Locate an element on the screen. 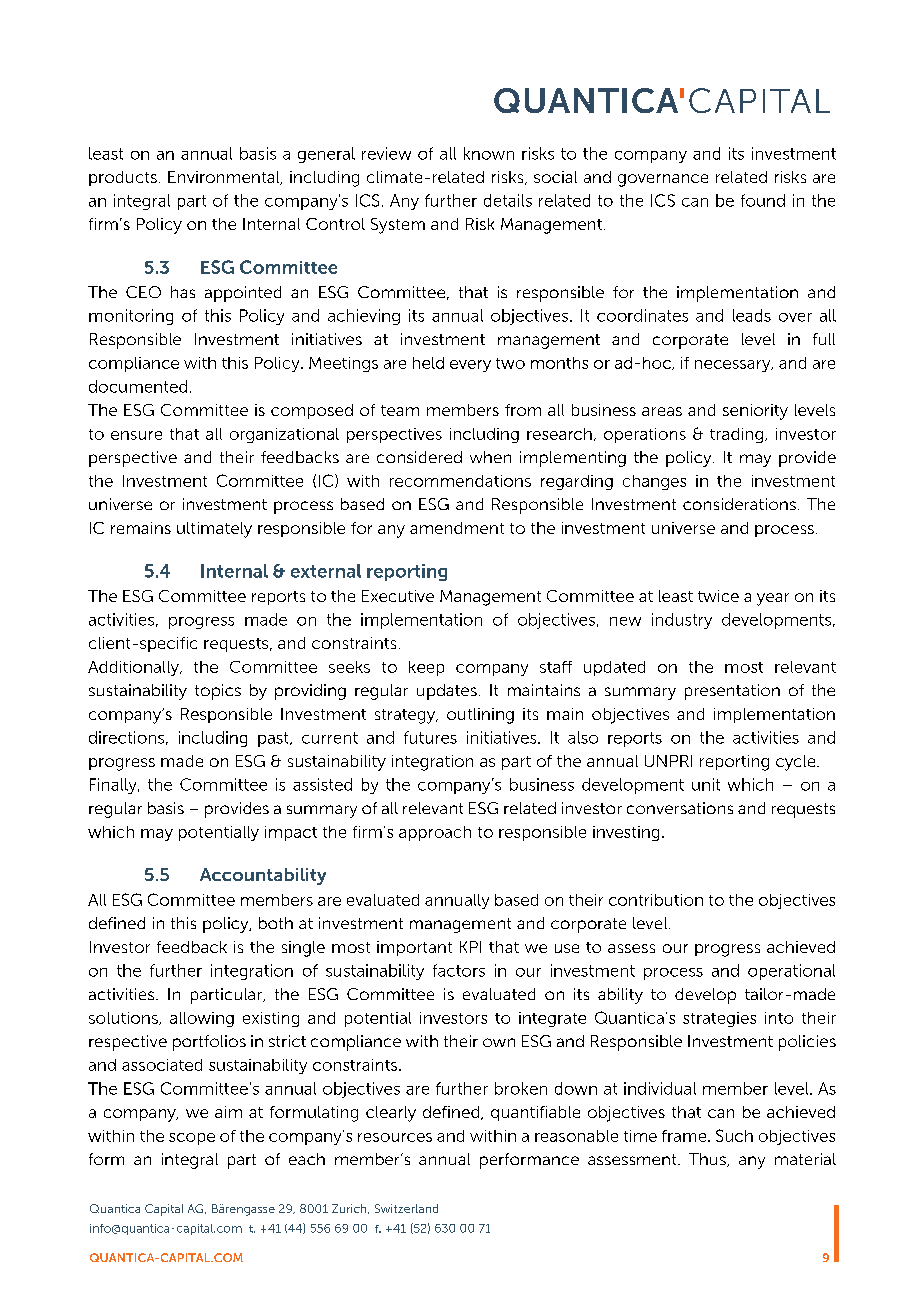 Image resolution: width=924 pixels, height=1308 pixels. presentation is located at coordinates (732, 692).
